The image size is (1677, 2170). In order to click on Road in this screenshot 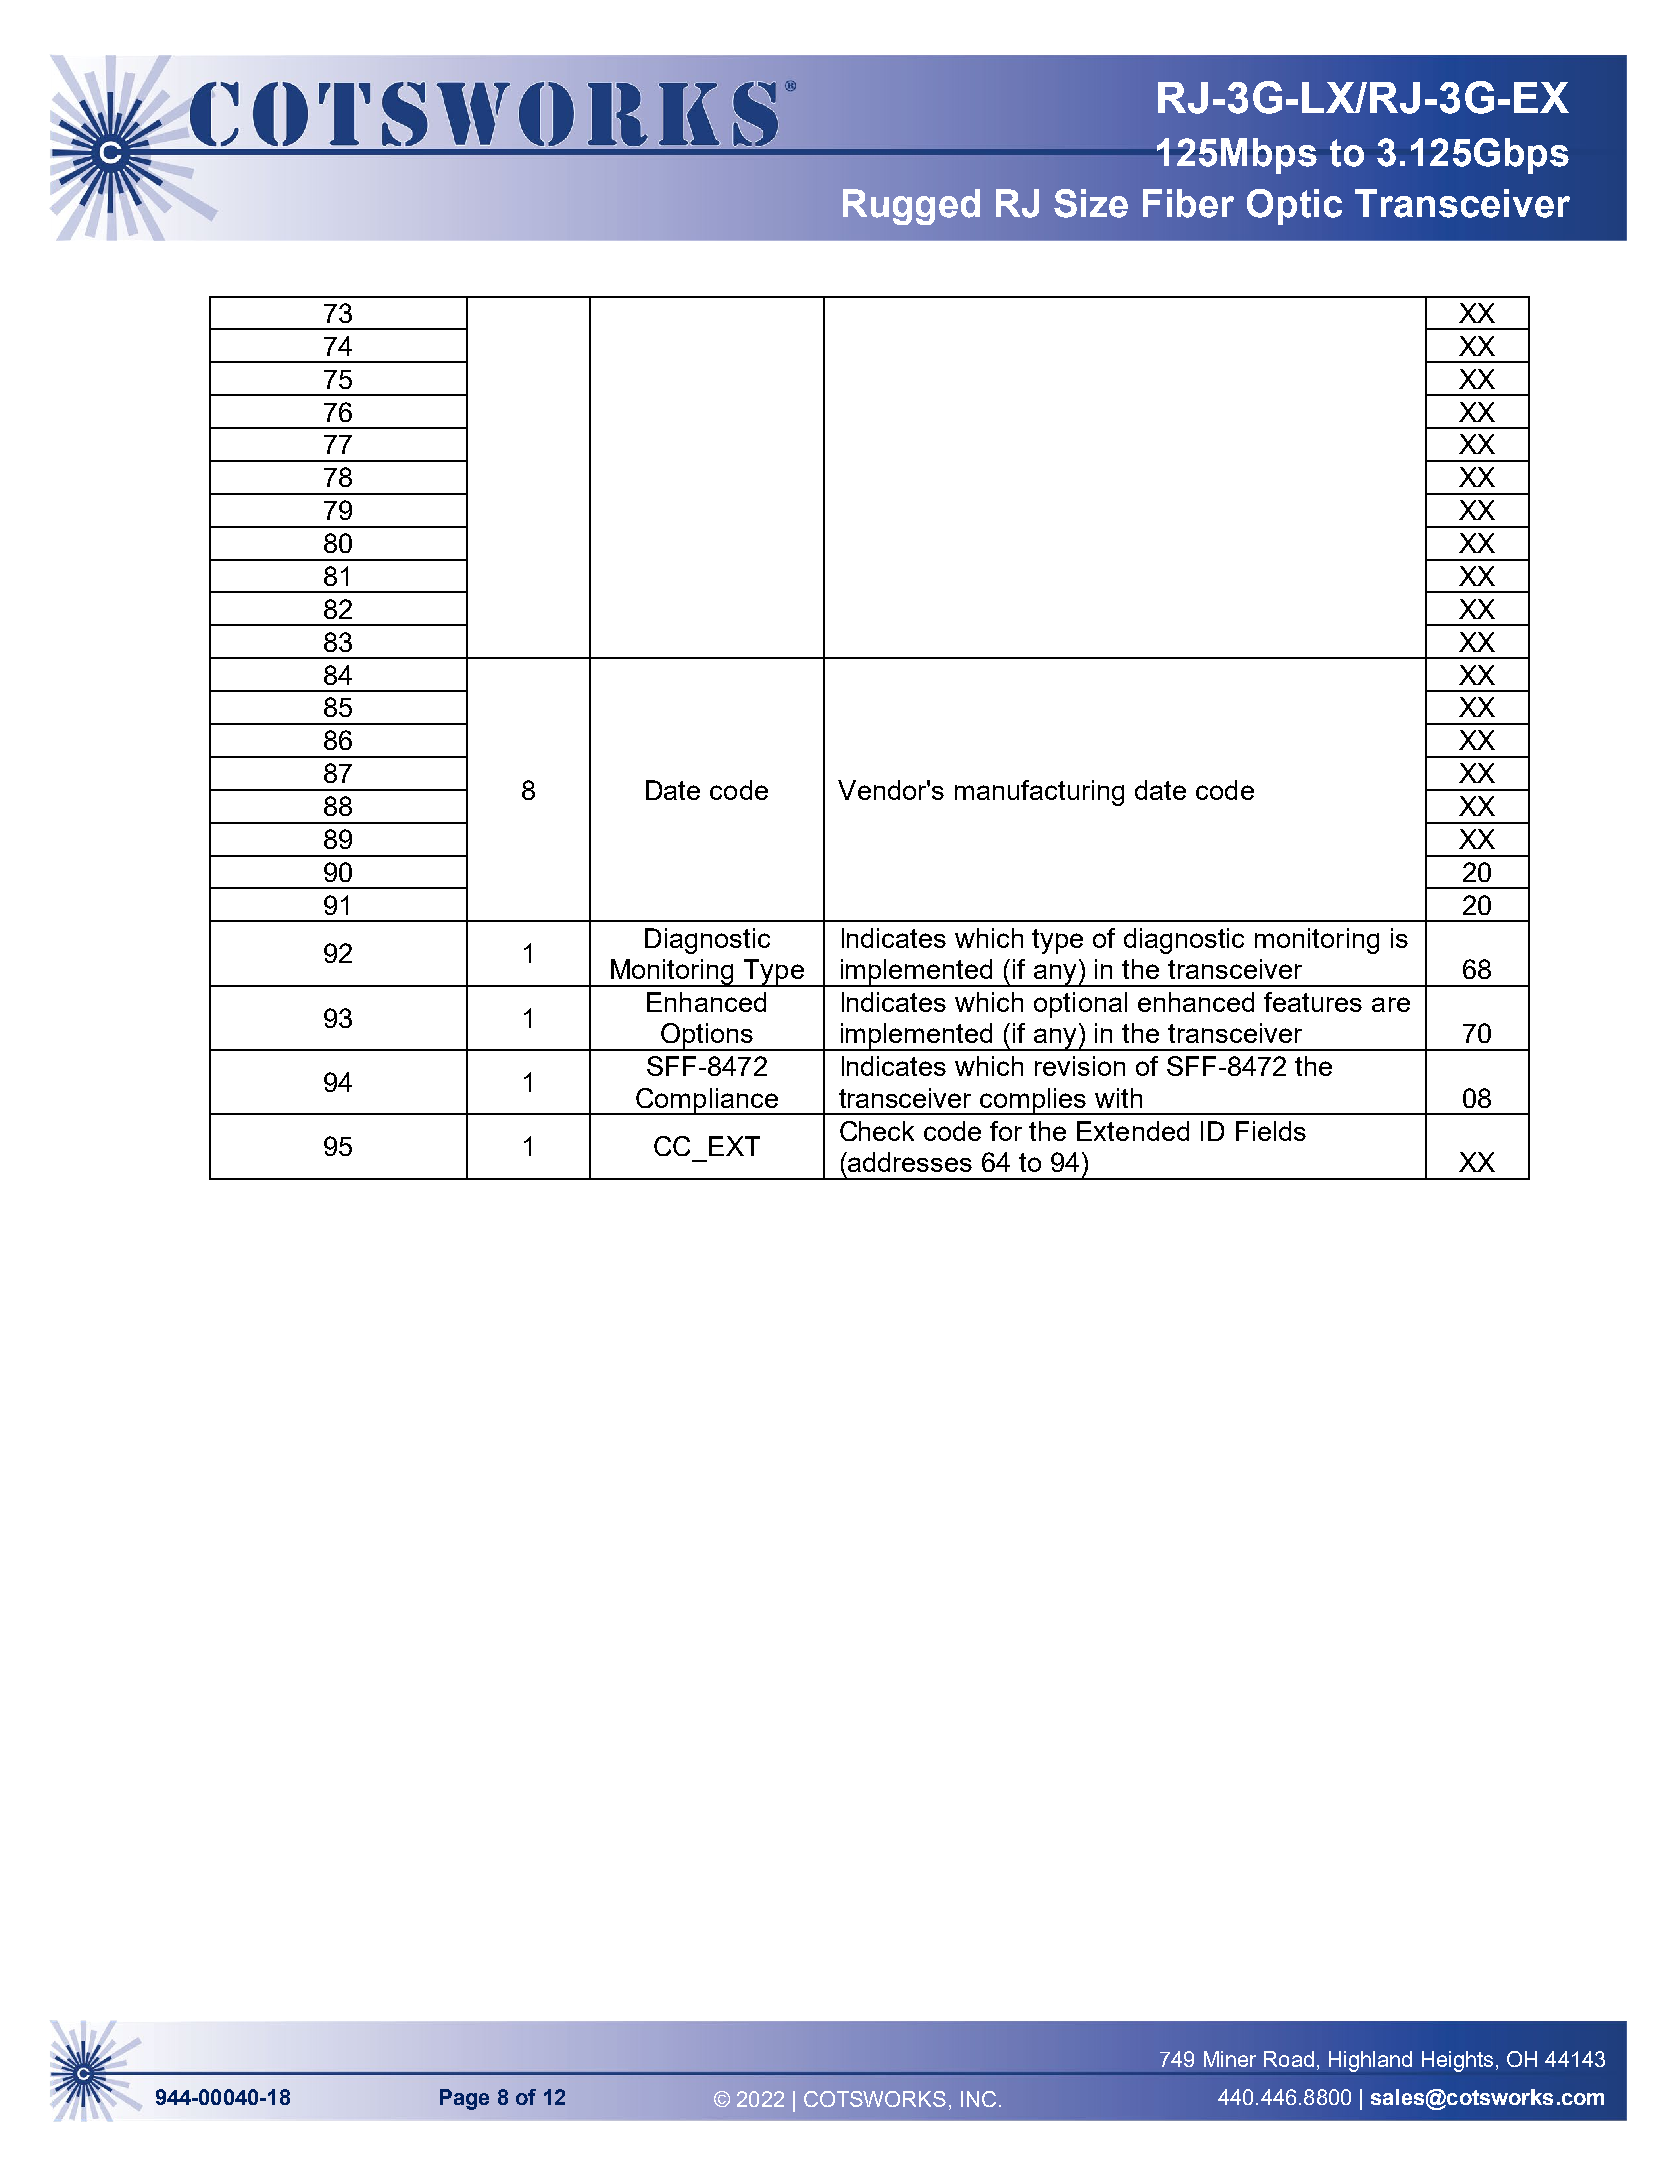, I will do `click(1289, 2059)`.
